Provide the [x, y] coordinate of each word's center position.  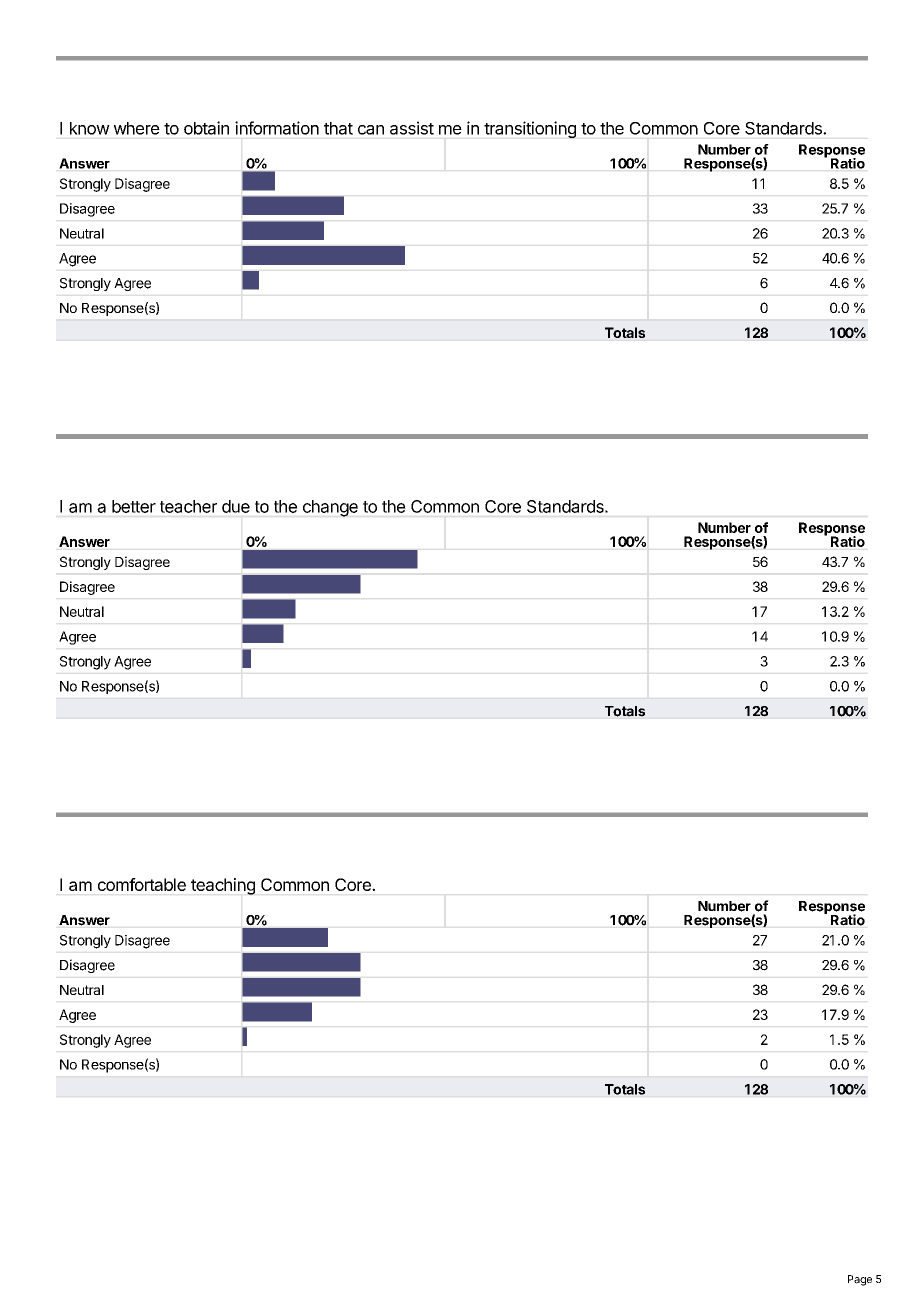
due [236, 506]
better [134, 506]
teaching [223, 886]
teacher [188, 506]
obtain [206, 128]
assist [412, 128]
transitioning [530, 129]
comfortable [142, 884]
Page [860, 1280]
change [330, 508]
